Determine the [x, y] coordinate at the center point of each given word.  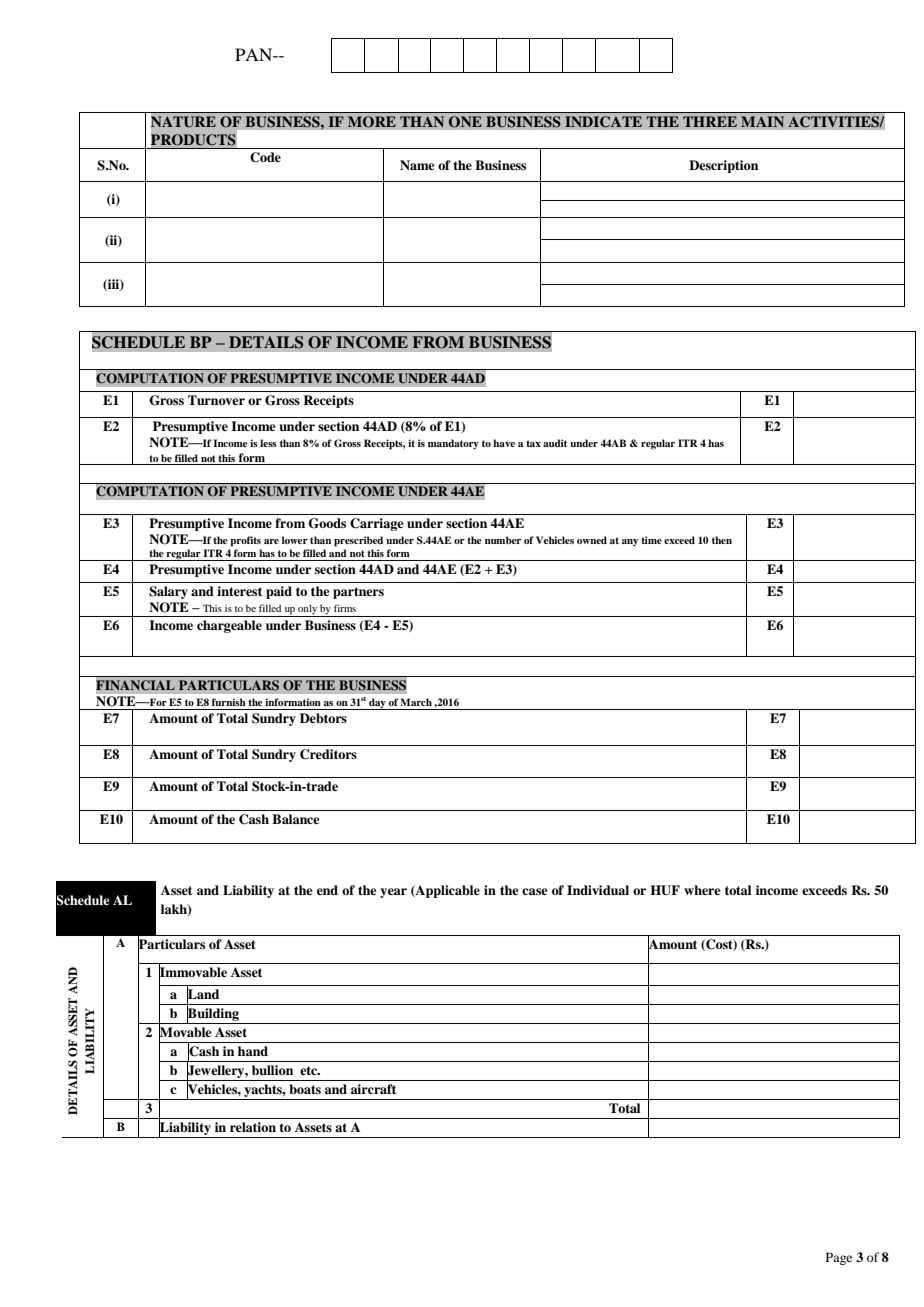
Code [265, 157]
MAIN [763, 122]
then [722, 540]
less [268, 443]
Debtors [323, 718]
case [535, 891]
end [327, 890]
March [416, 702]
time [651, 540]
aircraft [373, 1089]
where [702, 890]
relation [253, 1127]
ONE [465, 122]
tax [533, 443]
